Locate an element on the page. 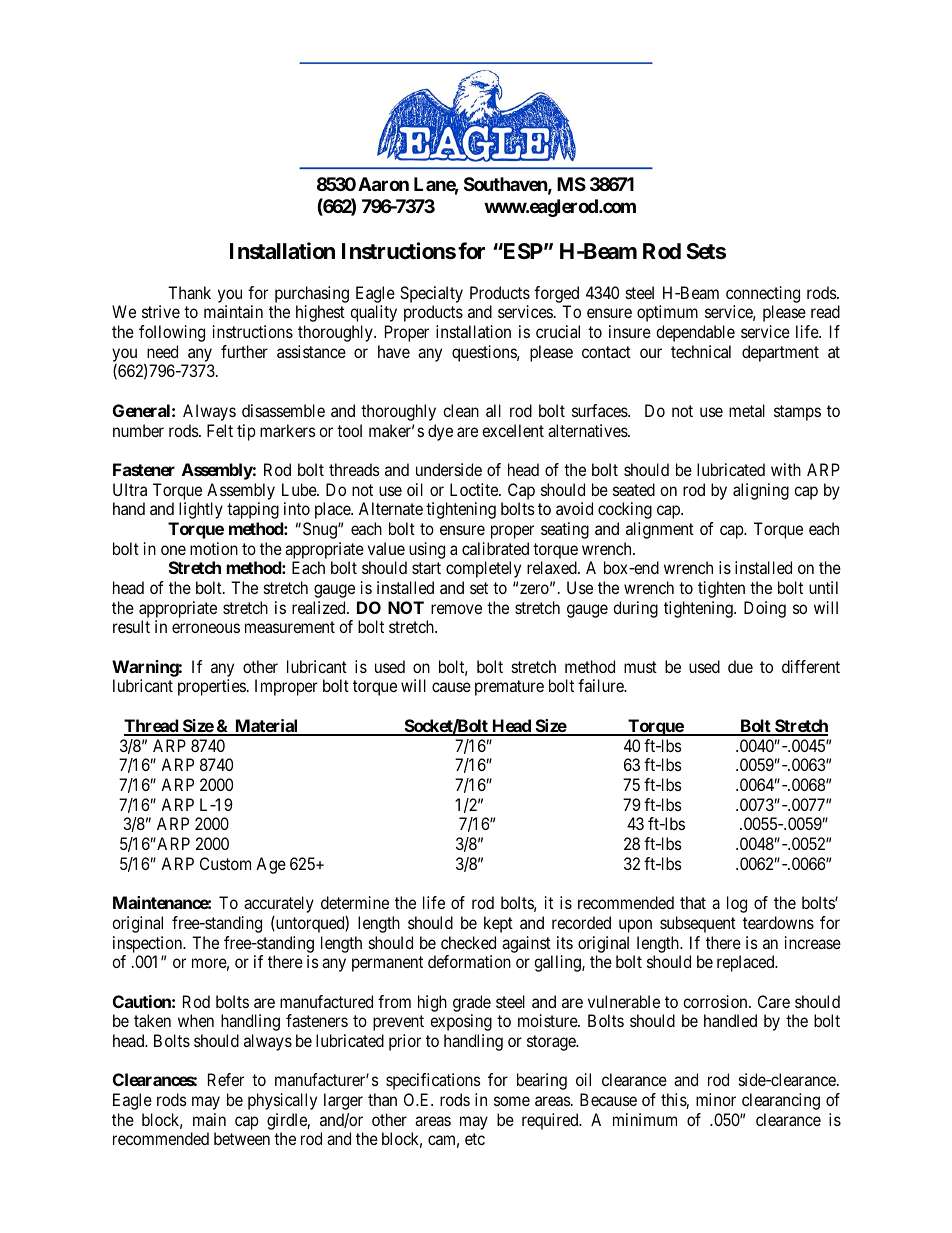 The width and height of the image is (952, 1233). premature is located at coordinates (509, 688).
